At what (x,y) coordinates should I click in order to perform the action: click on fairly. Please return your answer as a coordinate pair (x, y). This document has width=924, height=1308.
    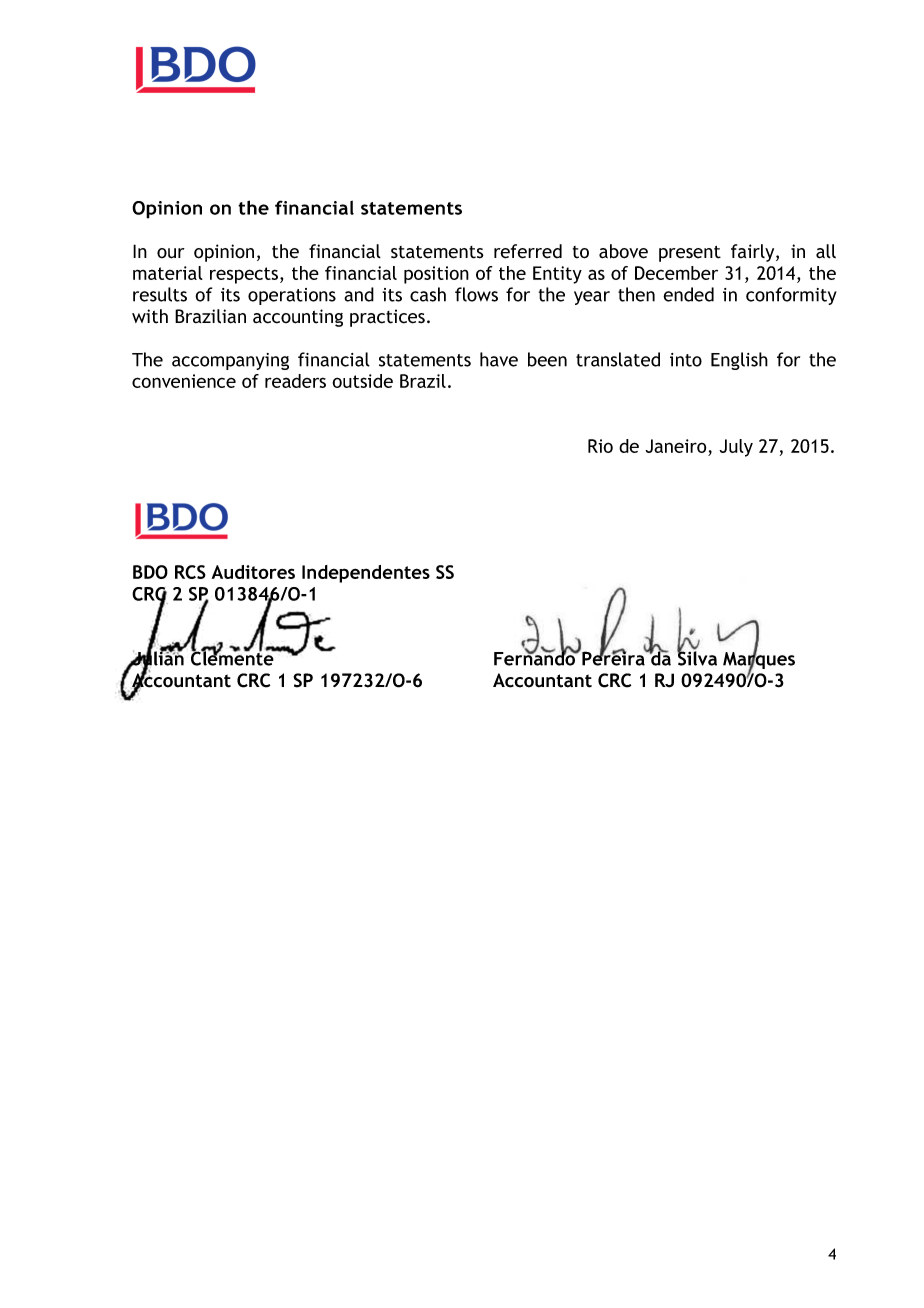
    Looking at the image, I should click on (754, 253).
